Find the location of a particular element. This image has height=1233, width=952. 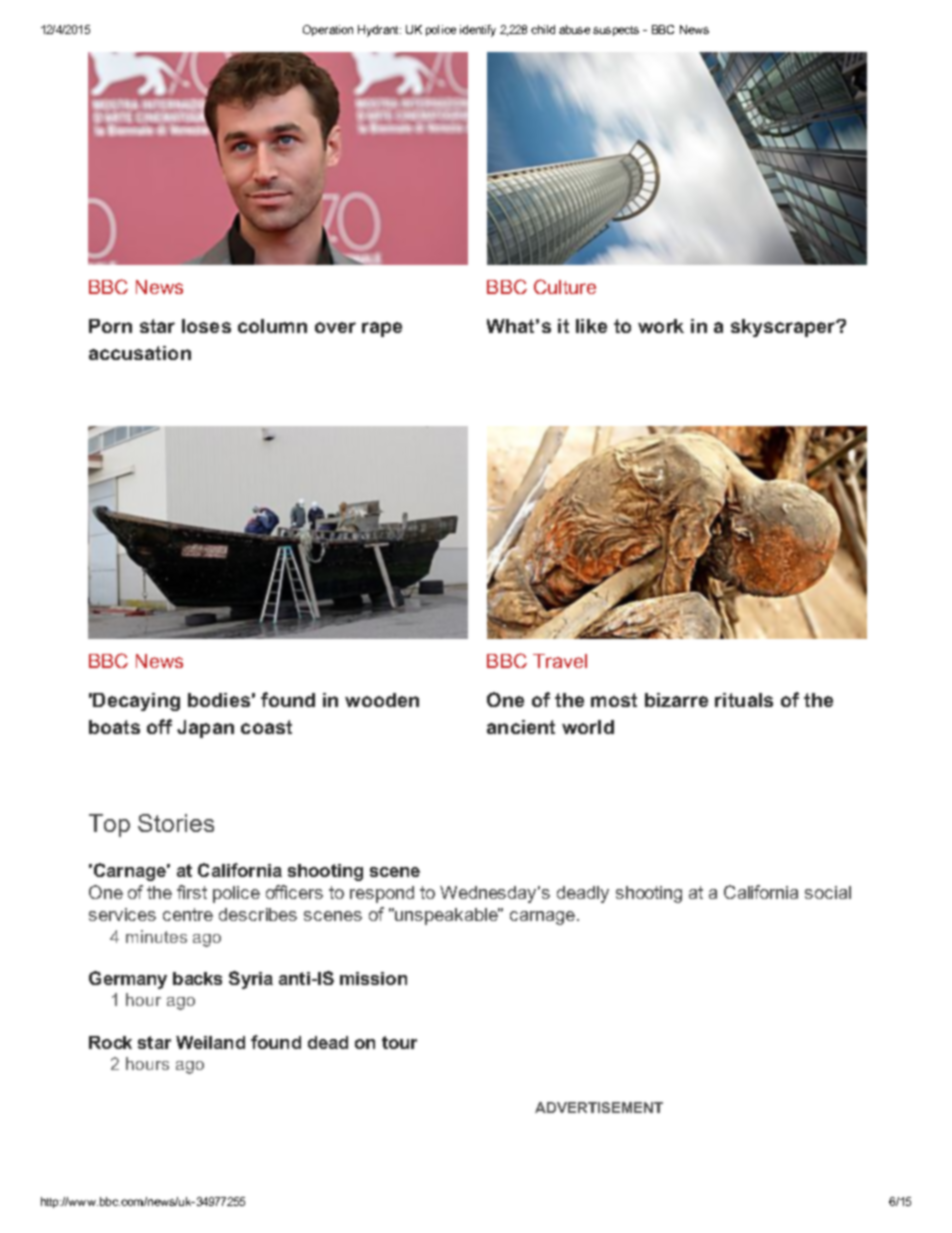

Decaying is located at coordinates (136, 702).
